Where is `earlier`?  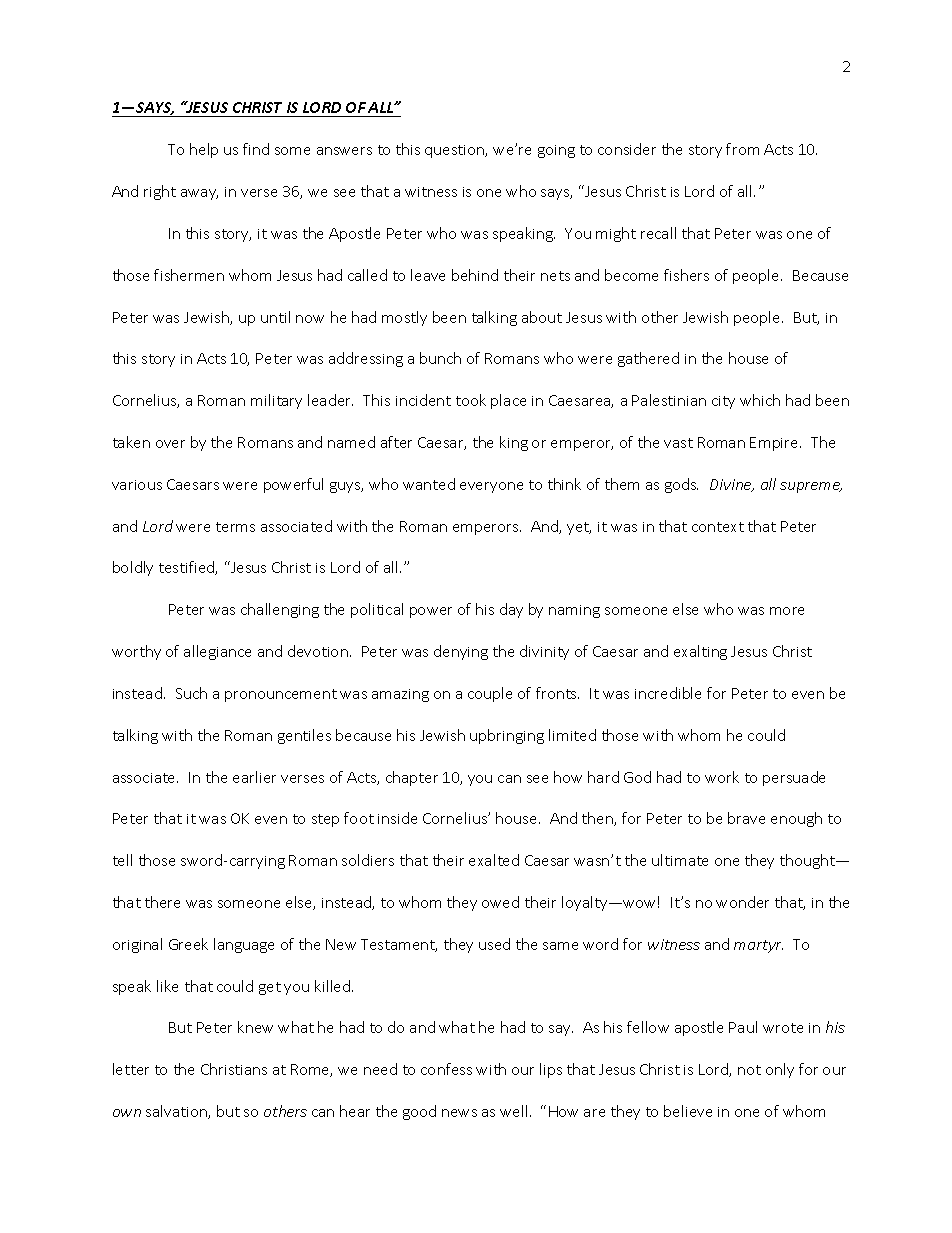
earlier is located at coordinates (254, 777).
